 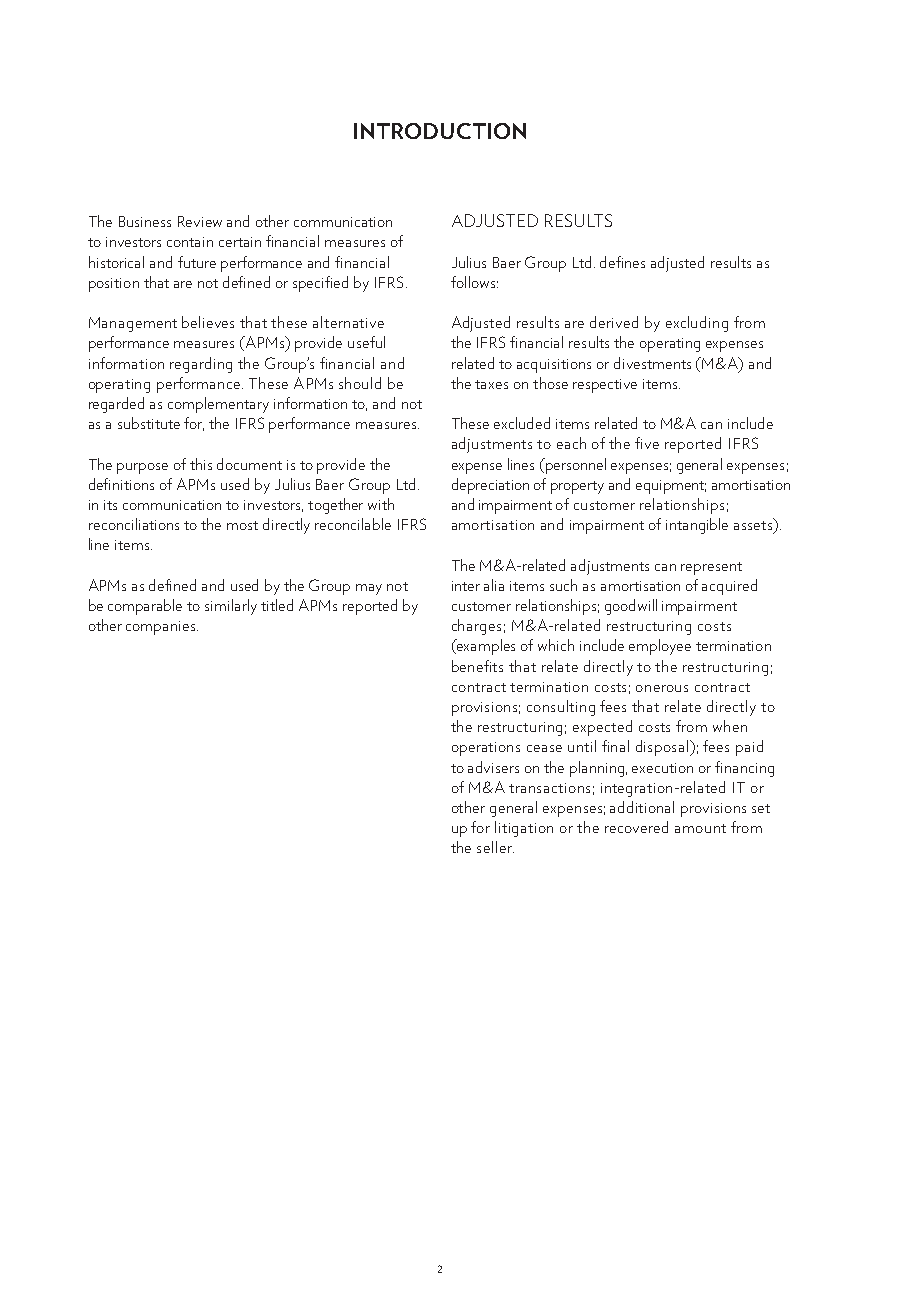 I want to click on amount, so click(x=700, y=828).
